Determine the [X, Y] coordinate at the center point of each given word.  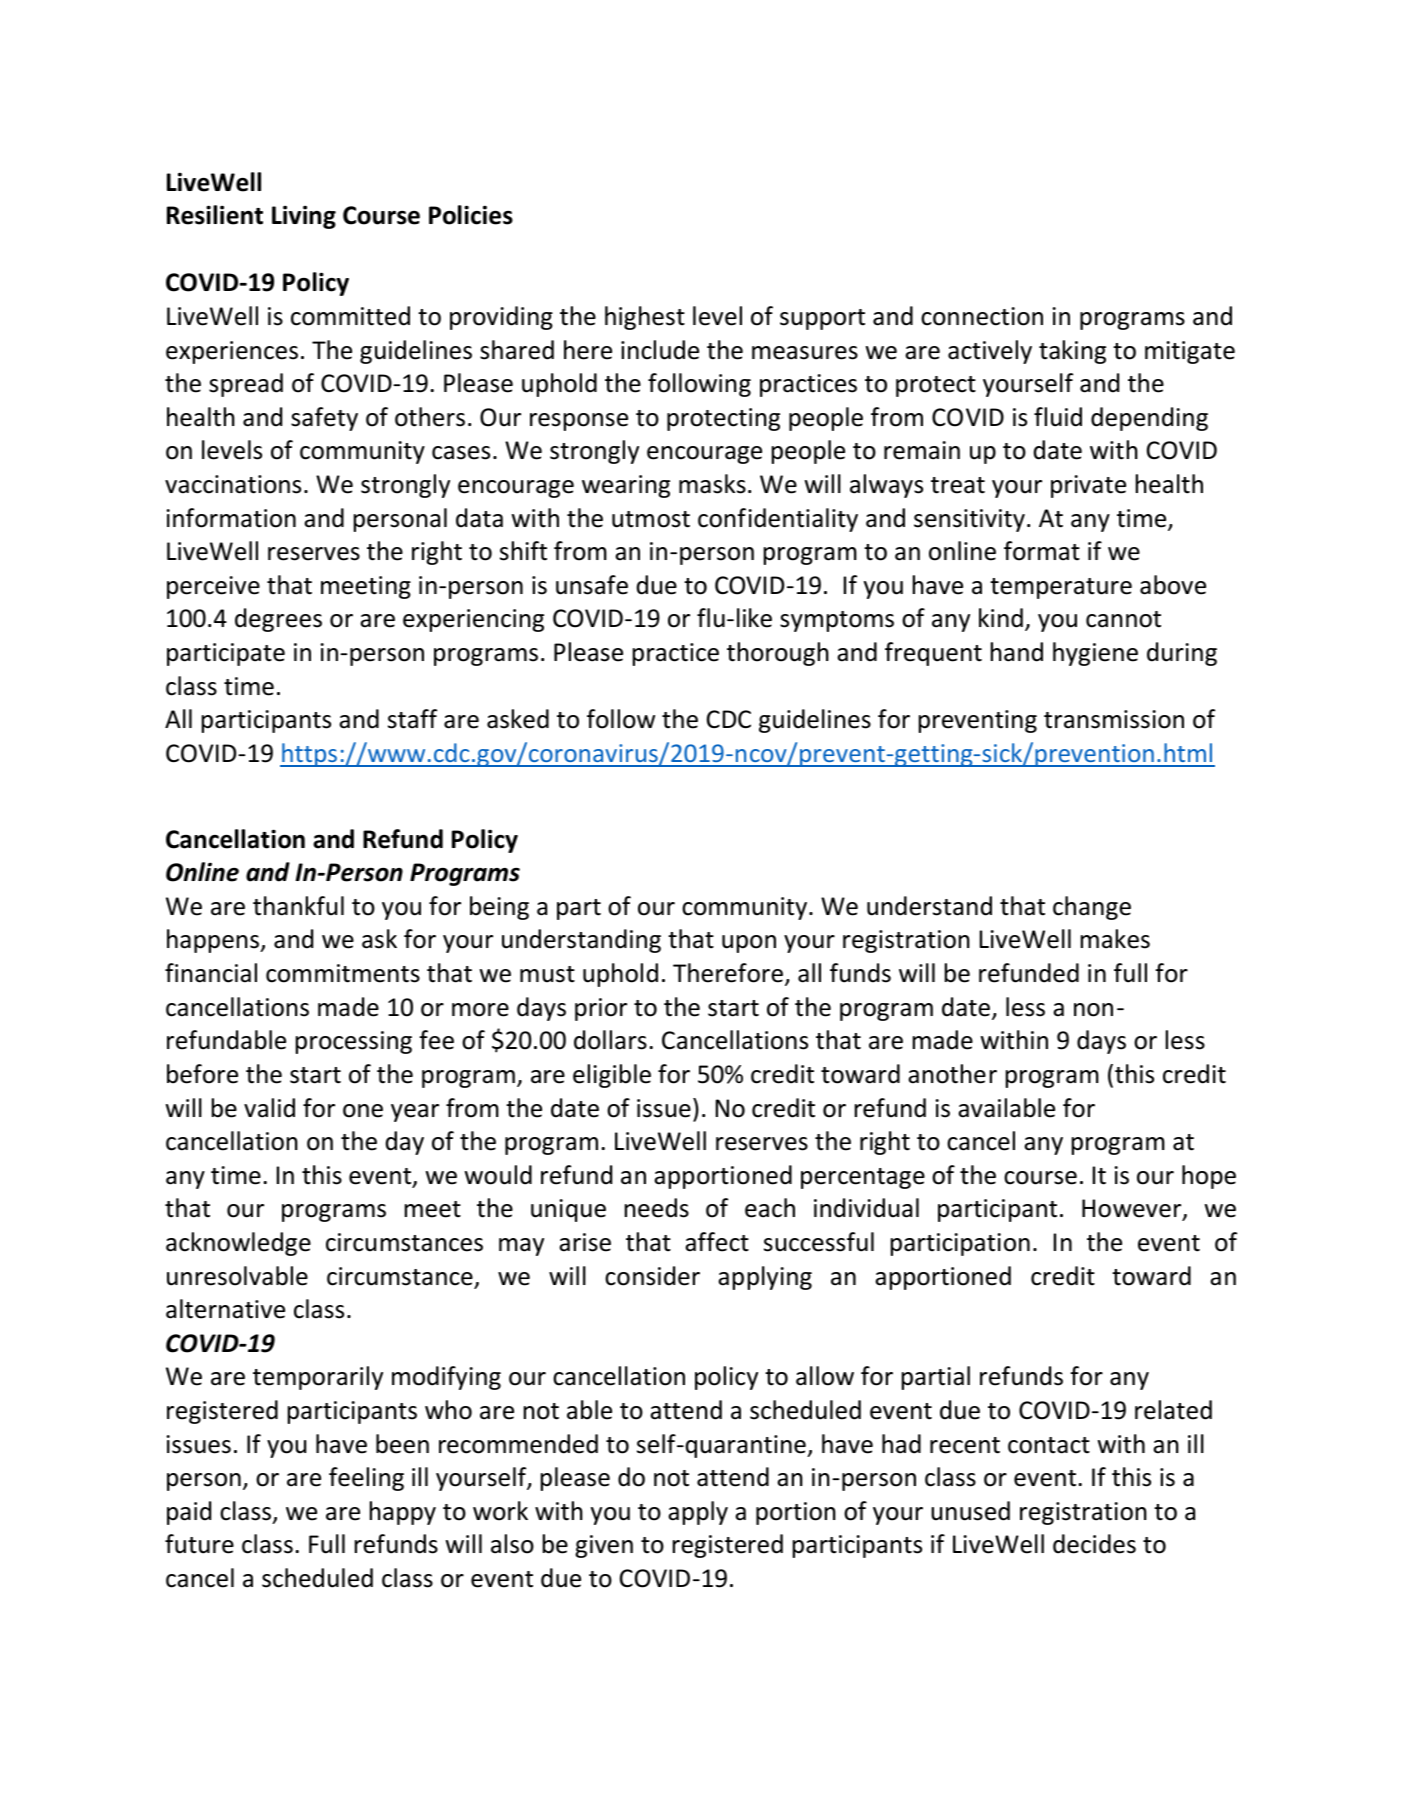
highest [645, 318]
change [1092, 908]
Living [304, 217]
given [604, 1546]
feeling [366, 1479]
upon [749, 944]
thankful [298, 906]
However [1133, 1209]
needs [657, 1208]
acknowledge [238, 1244]
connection [982, 316]
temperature [1061, 588]
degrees [278, 620]
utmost [651, 519]
